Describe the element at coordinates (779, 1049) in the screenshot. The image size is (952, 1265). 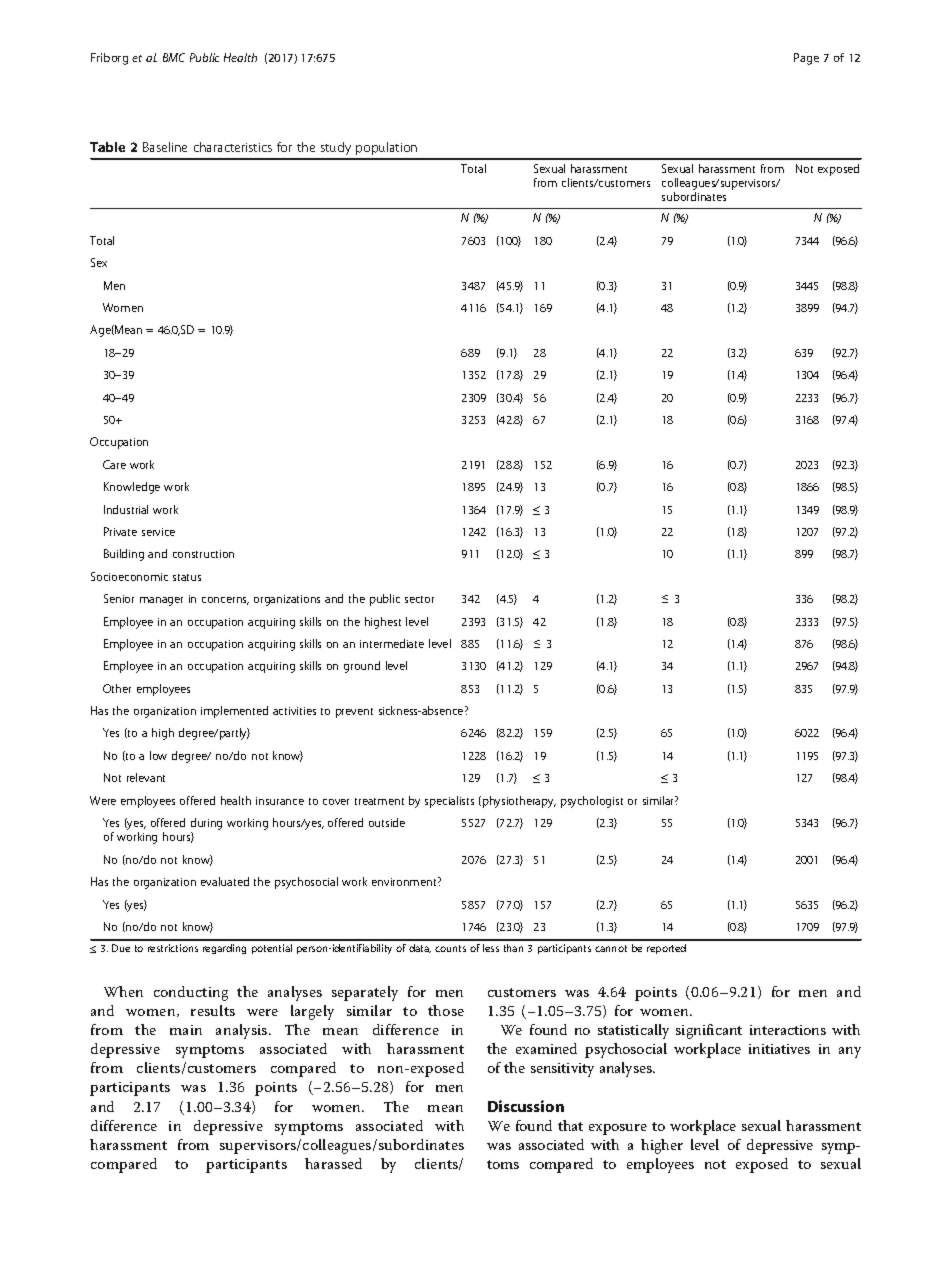
I see `initiatives` at that location.
